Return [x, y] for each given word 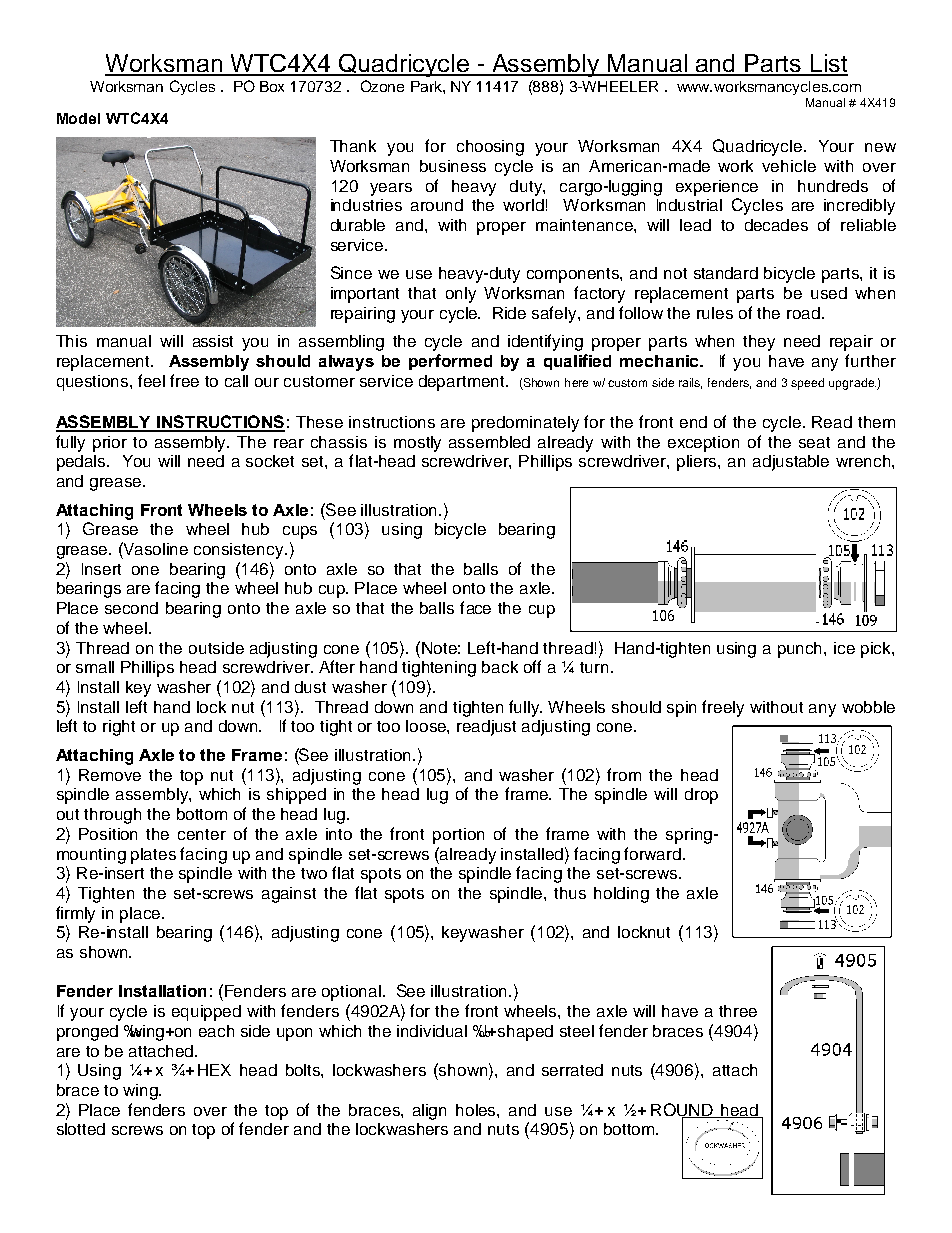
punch [801, 650]
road [803, 313]
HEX [214, 1070]
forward [652, 853]
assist [213, 341]
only [461, 295]
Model [78, 118]
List [828, 64]
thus [570, 893]
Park [427, 86]
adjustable [791, 463]
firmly [75, 914]
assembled [489, 442]
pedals [83, 463]
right [119, 728]
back [500, 667]
